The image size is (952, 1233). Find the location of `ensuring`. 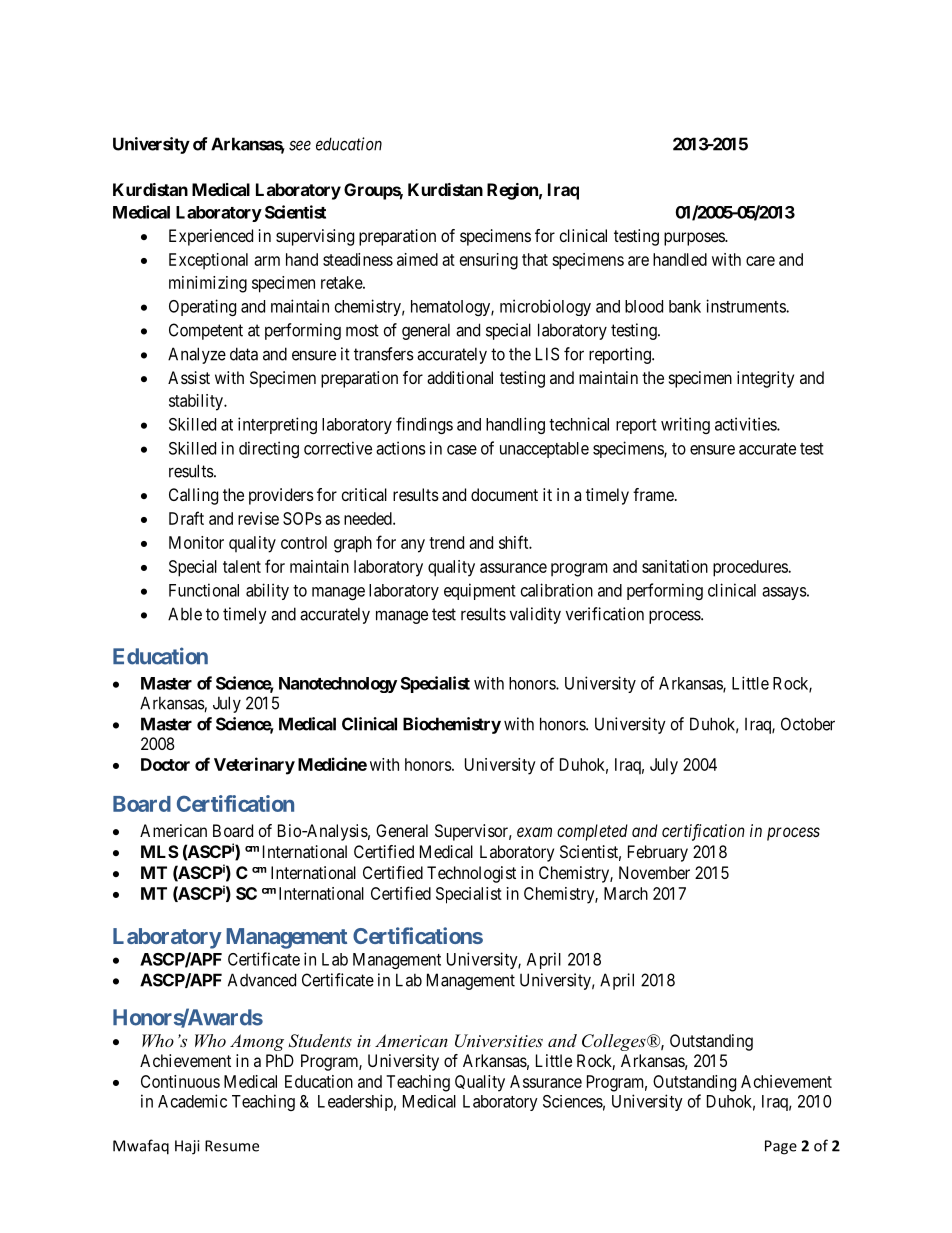

ensuring is located at coordinates (489, 261).
